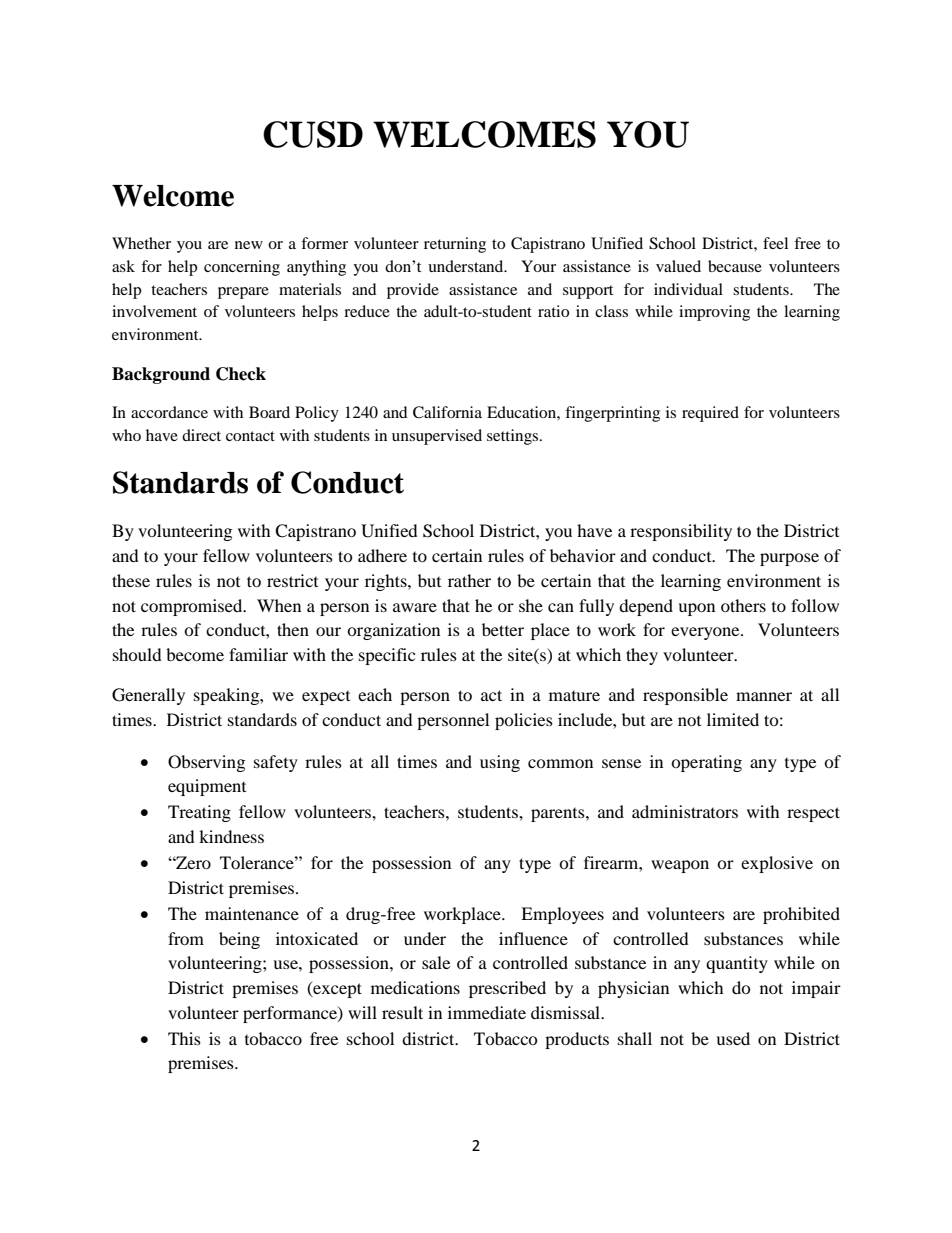 The height and width of the screenshot is (1233, 952). What do you see at coordinates (733, 1038) in the screenshot?
I see `used` at bounding box center [733, 1038].
